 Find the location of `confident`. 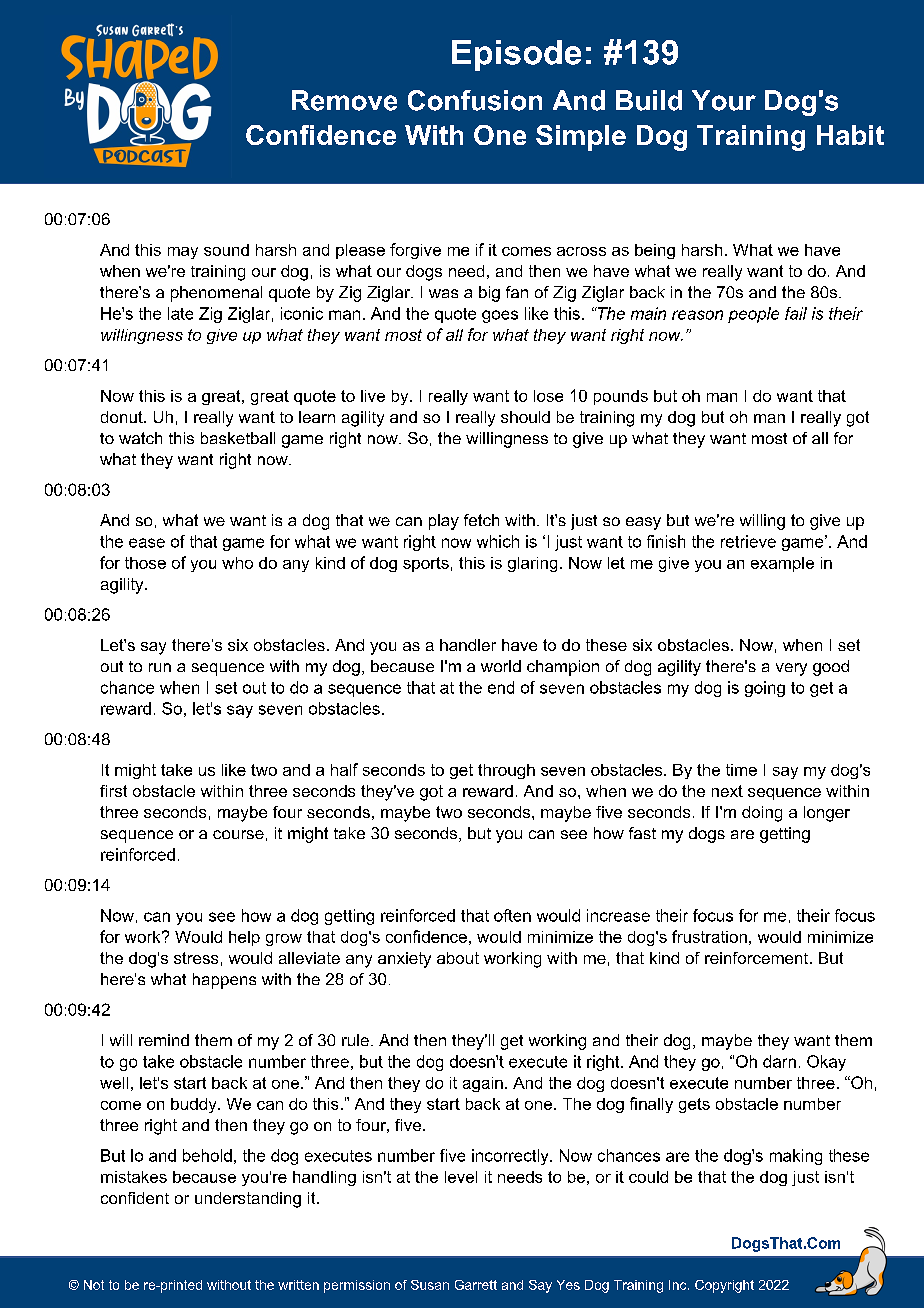

confident is located at coordinates (135, 1198).
